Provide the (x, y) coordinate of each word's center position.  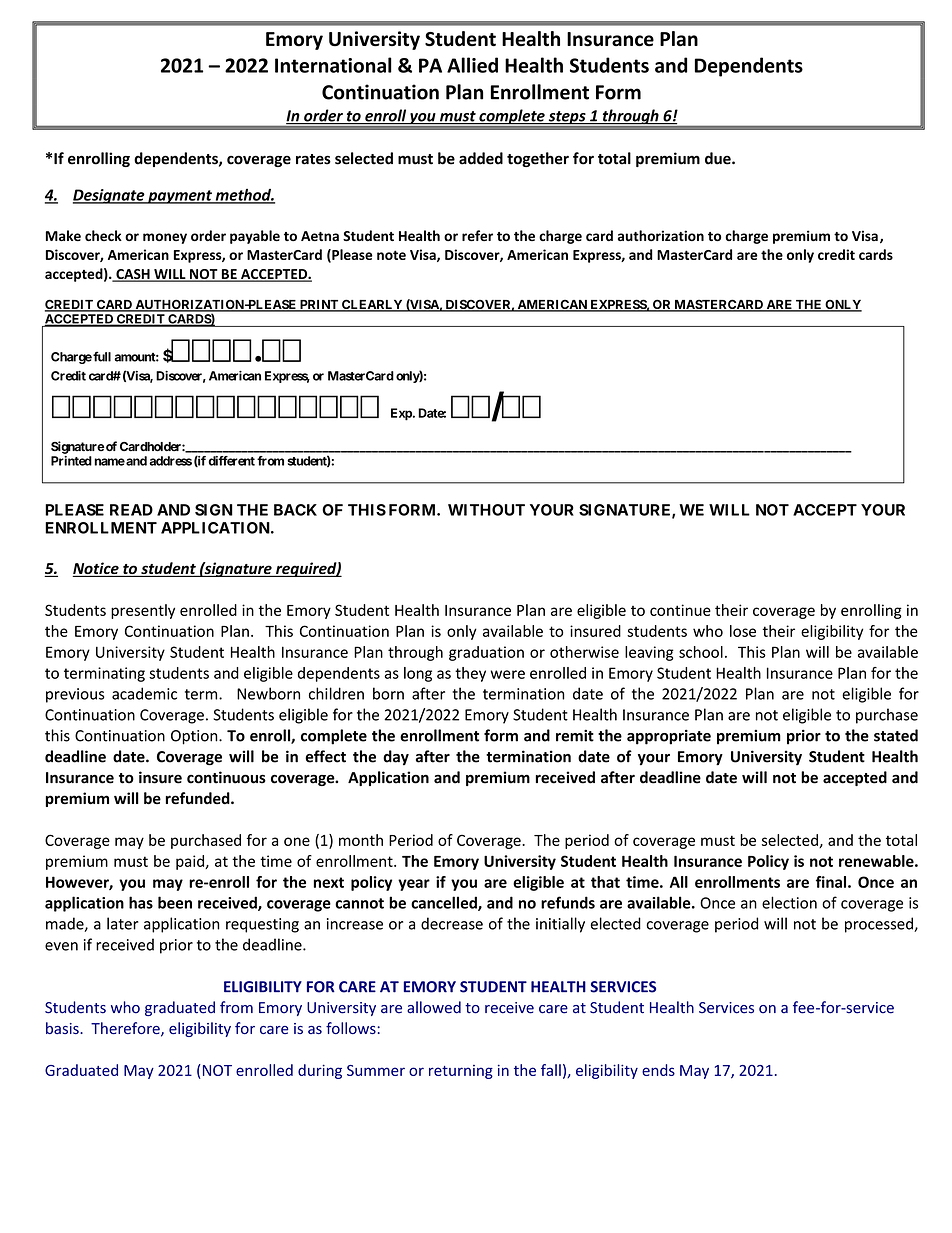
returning (461, 1072)
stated (896, 735)
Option (195, 737)
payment (180, 197)
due (719, 158)
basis (63, 1028)
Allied (472, 65)
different (232, 461)
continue (680, 610)
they (470, 674)
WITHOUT (486, 510)
